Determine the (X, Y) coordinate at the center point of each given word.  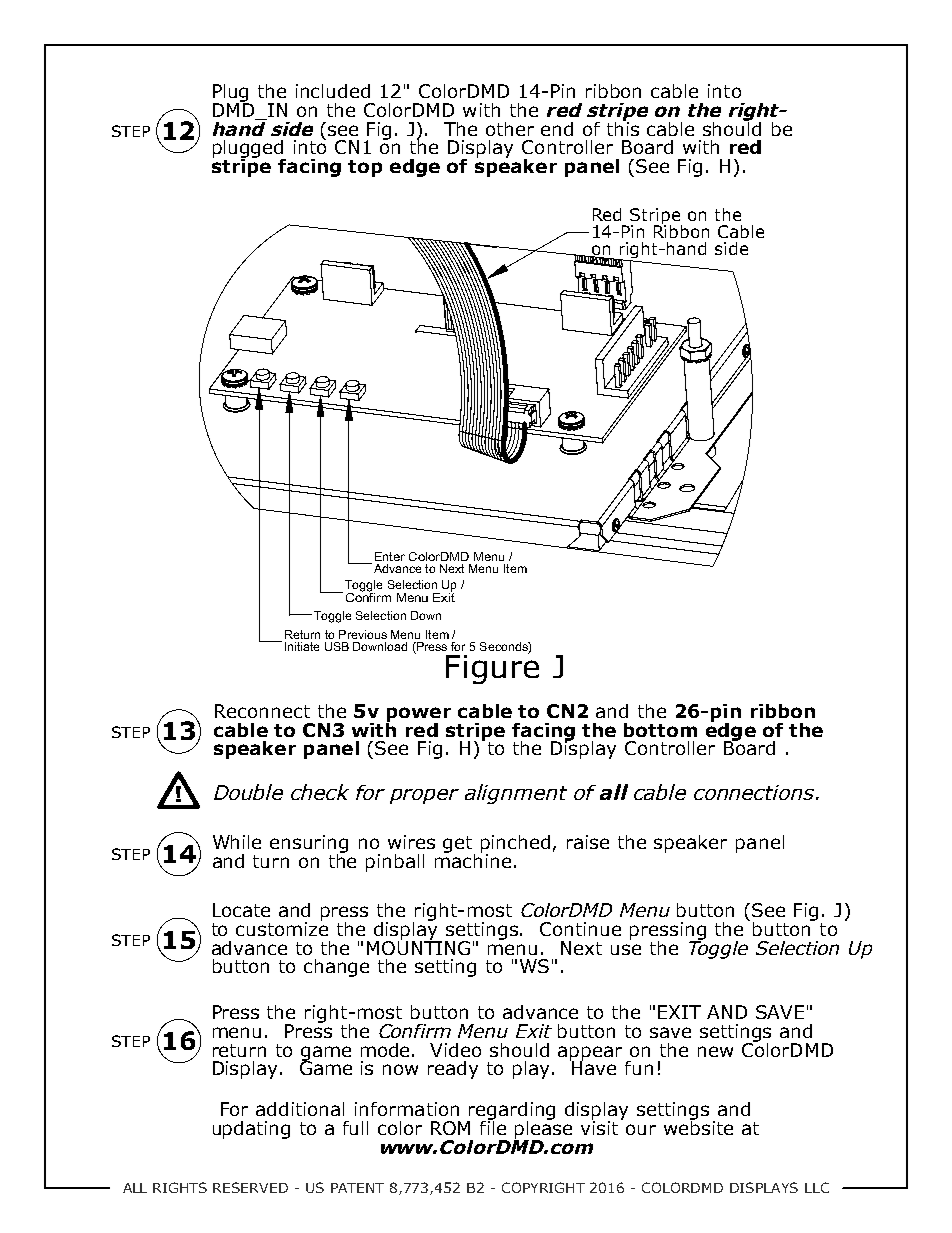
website (698, 1126)
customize (282, 928)
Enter (390, 556)
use (626, 949)
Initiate (302, 646)
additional (300, 1109)
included (333, 91)
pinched (515, 845)
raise (588, 842)
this (623, 127)
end (557, 129)
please (543, 1129)
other (510, 129)
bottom (660, 730)
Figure (492, 668)
